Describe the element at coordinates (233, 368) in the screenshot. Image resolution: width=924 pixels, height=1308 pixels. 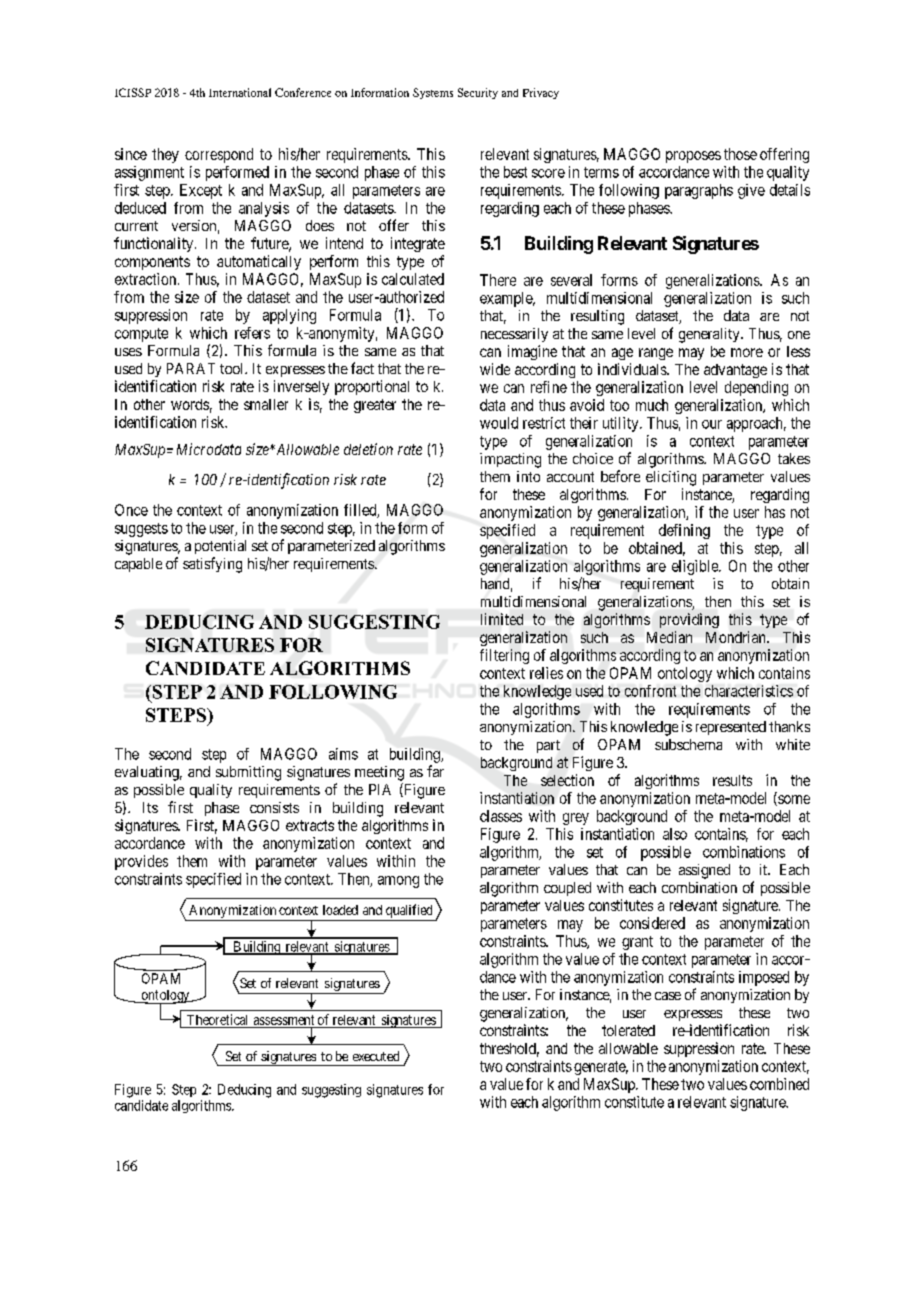
I see `tool` at that location.
